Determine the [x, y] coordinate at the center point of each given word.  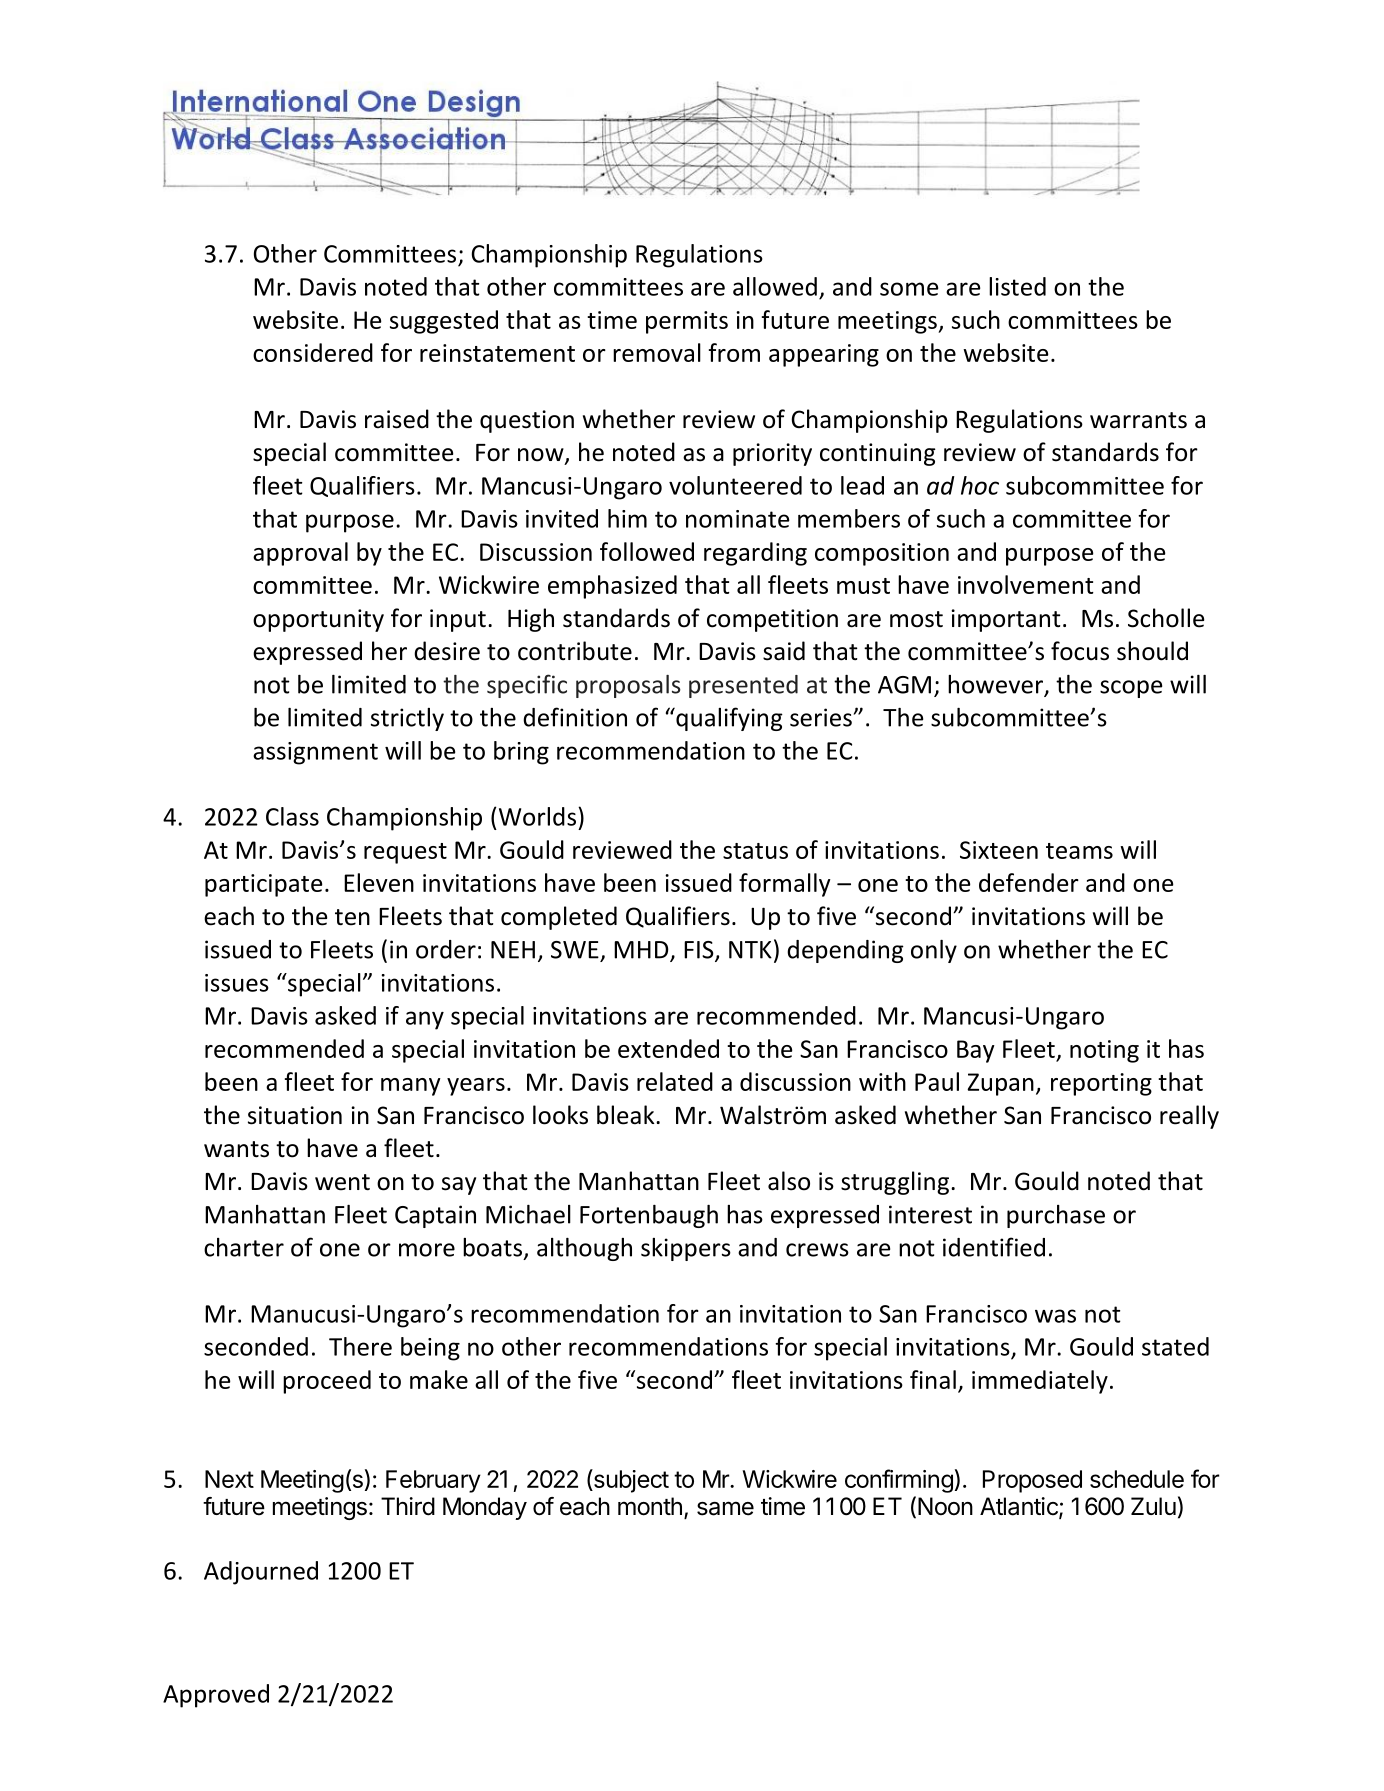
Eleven [379, 882]
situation [295, 1115]
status [755, 851]
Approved [216, 1696]
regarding [755, 554]
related [675, 1081]
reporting [1101, 1084]
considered [313, 352]
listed [1017, 286]
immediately [1040, 1382]
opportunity [318, 620]
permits [687, 322]
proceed [327, 1382]
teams [1079, 851]
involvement [1026, 584]
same [725, 1508]
